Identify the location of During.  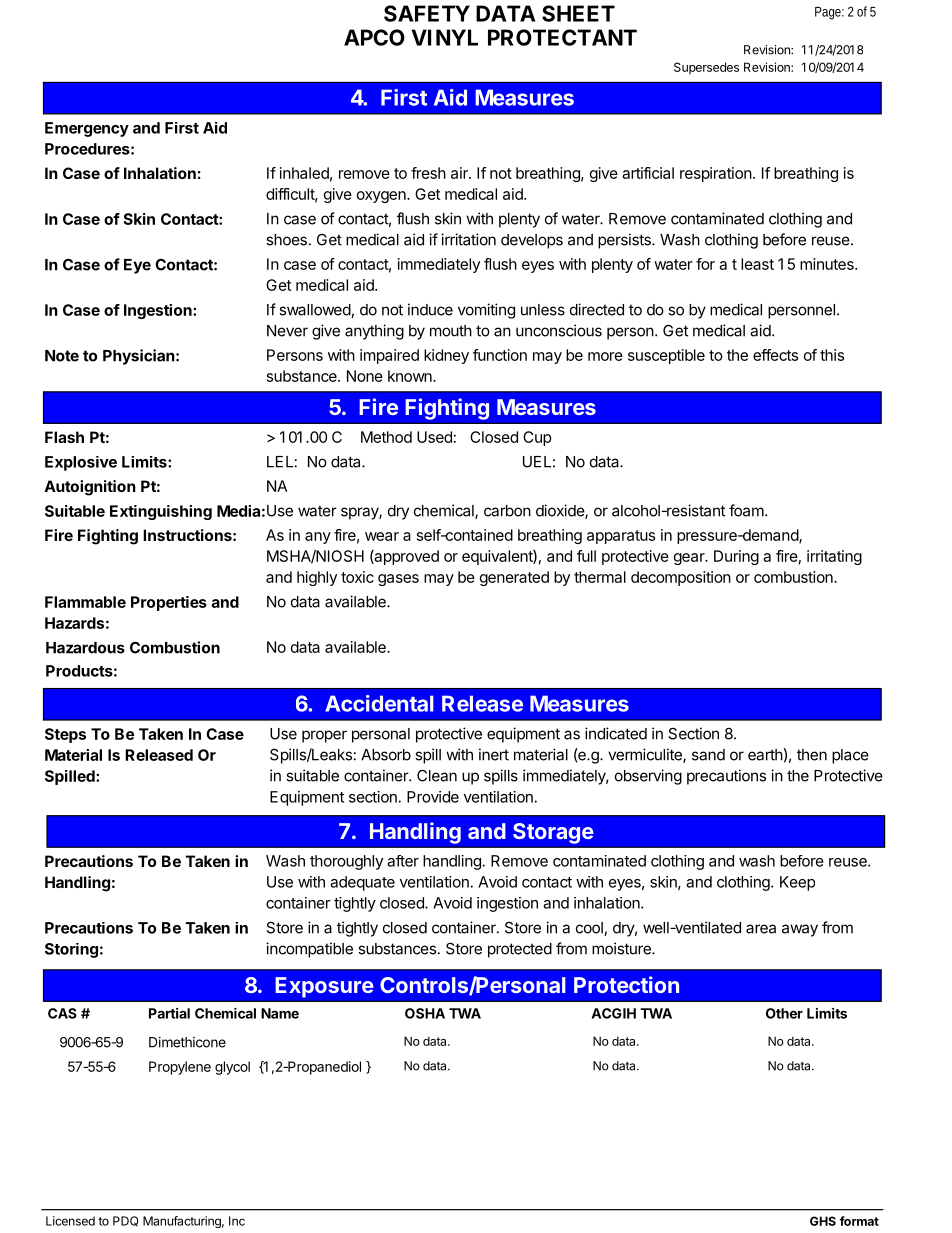
(736, 557).
